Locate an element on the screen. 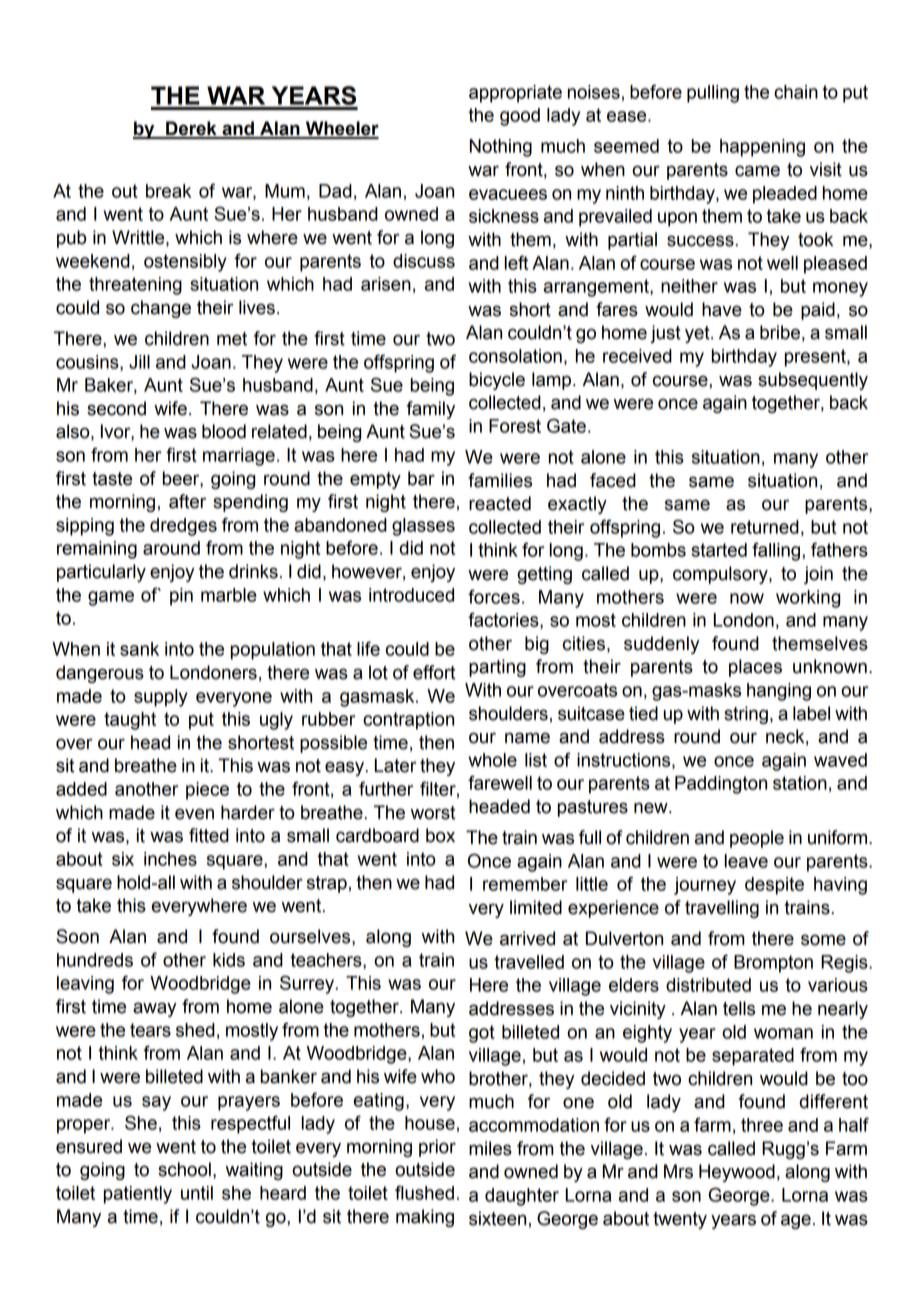 This screenshot has height=1308, width=924. Nothing is located at coordinates (501, 148).
